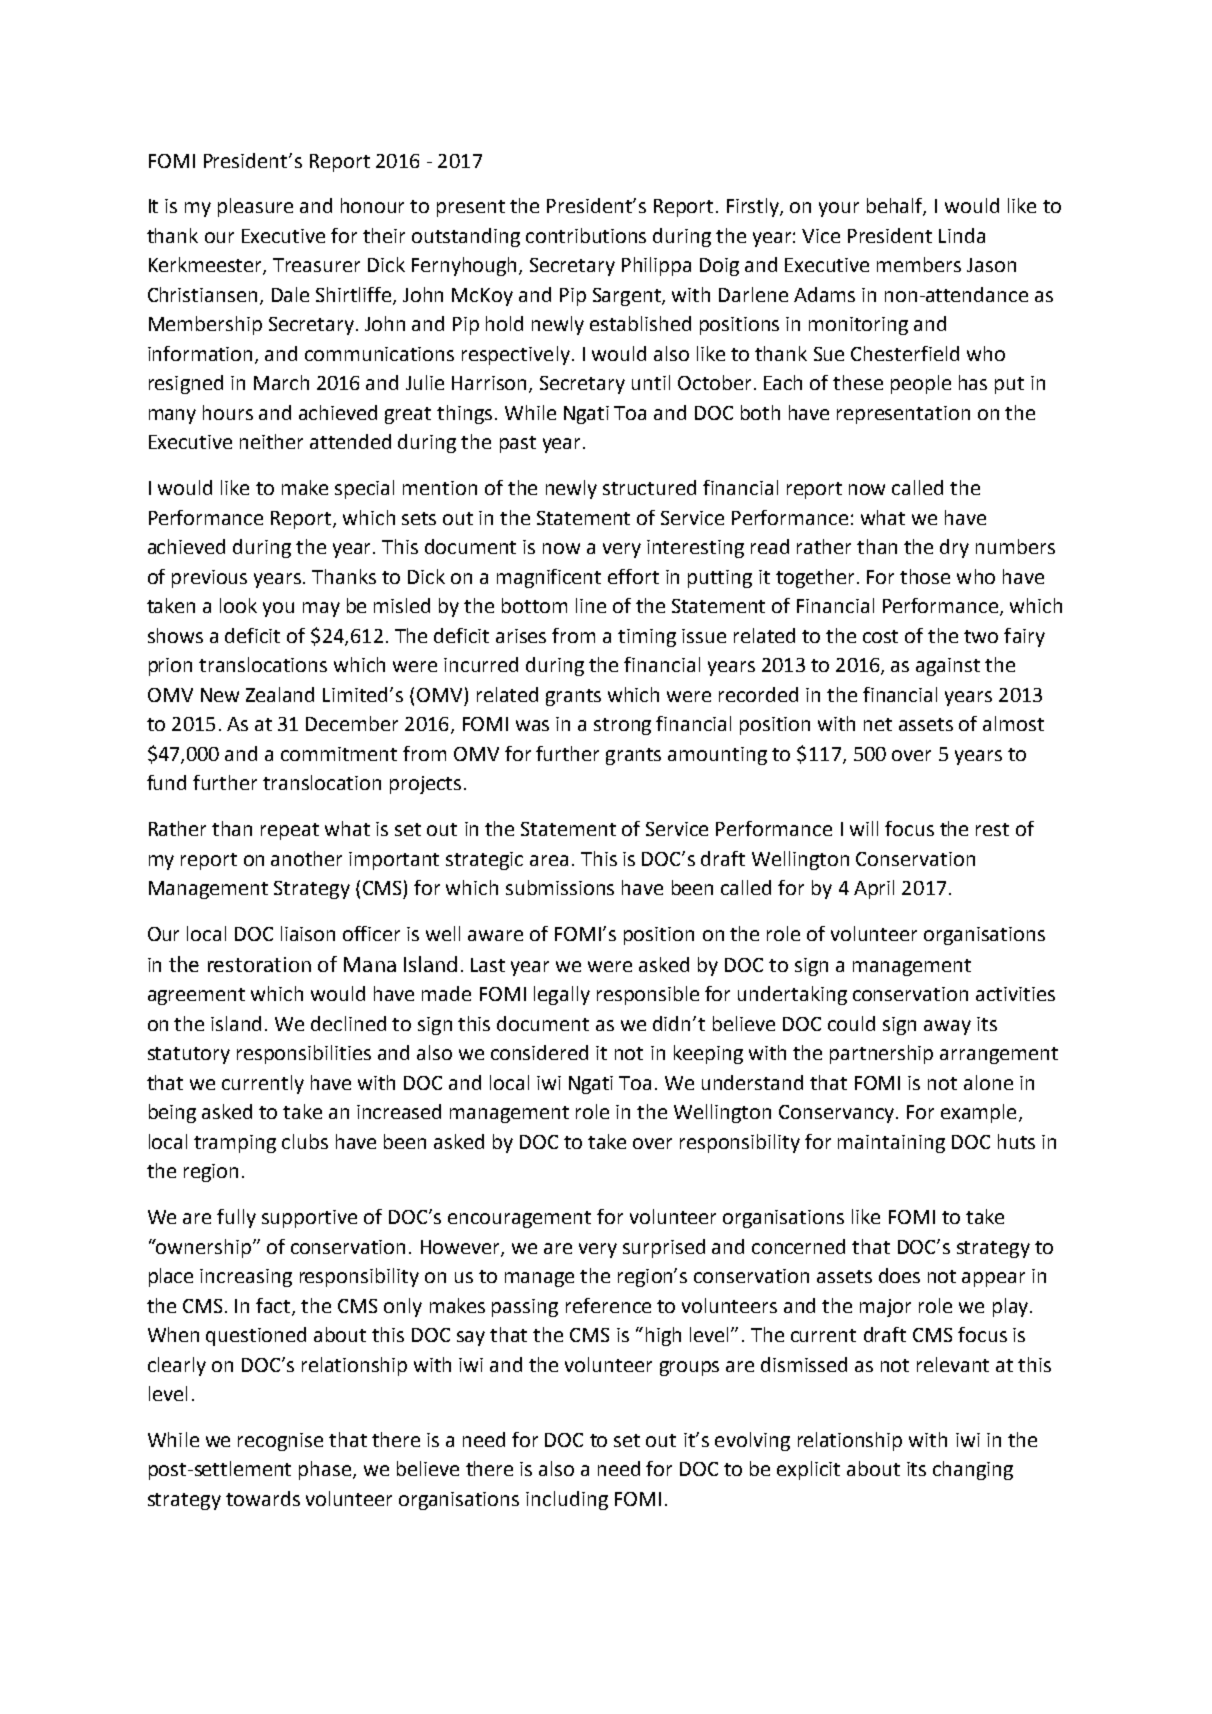 Image resolution: width=1212 pixels, height=1714 pixels. Describe the element at coordinates (519, 1219) in the image. I see `encouragement` at that location.
